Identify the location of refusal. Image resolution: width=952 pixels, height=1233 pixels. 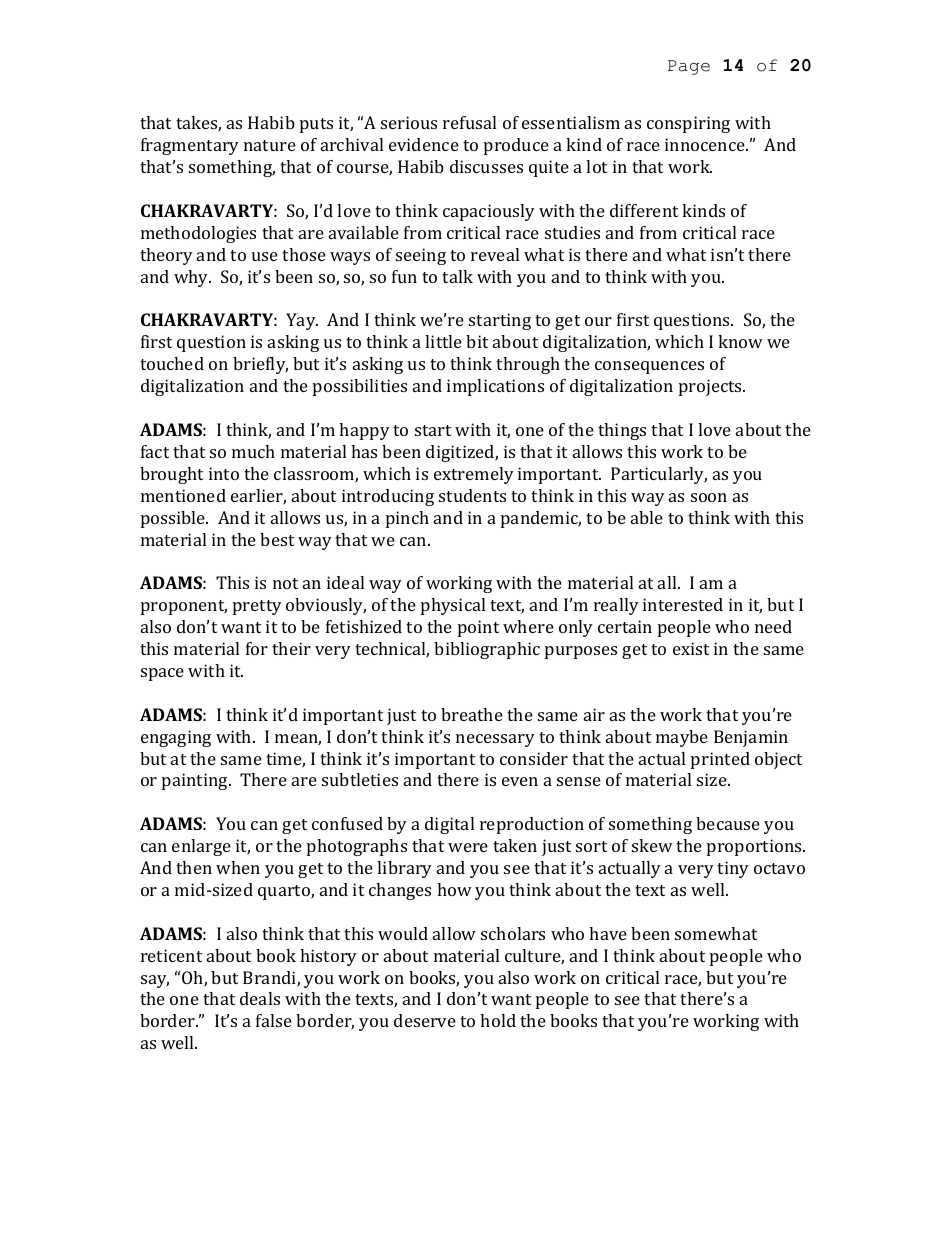
(469, 122).
